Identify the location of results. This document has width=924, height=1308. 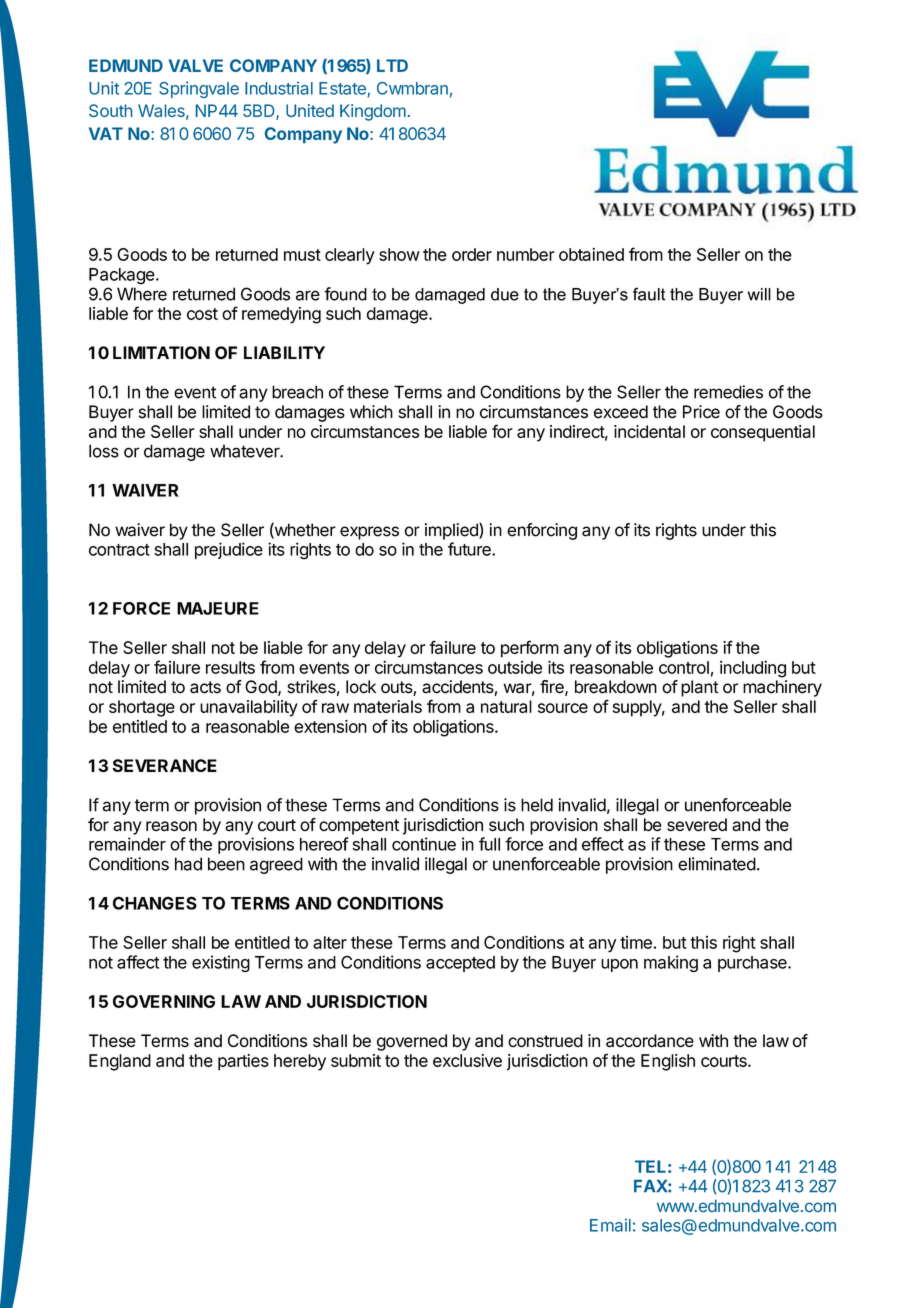
(230, 667).
